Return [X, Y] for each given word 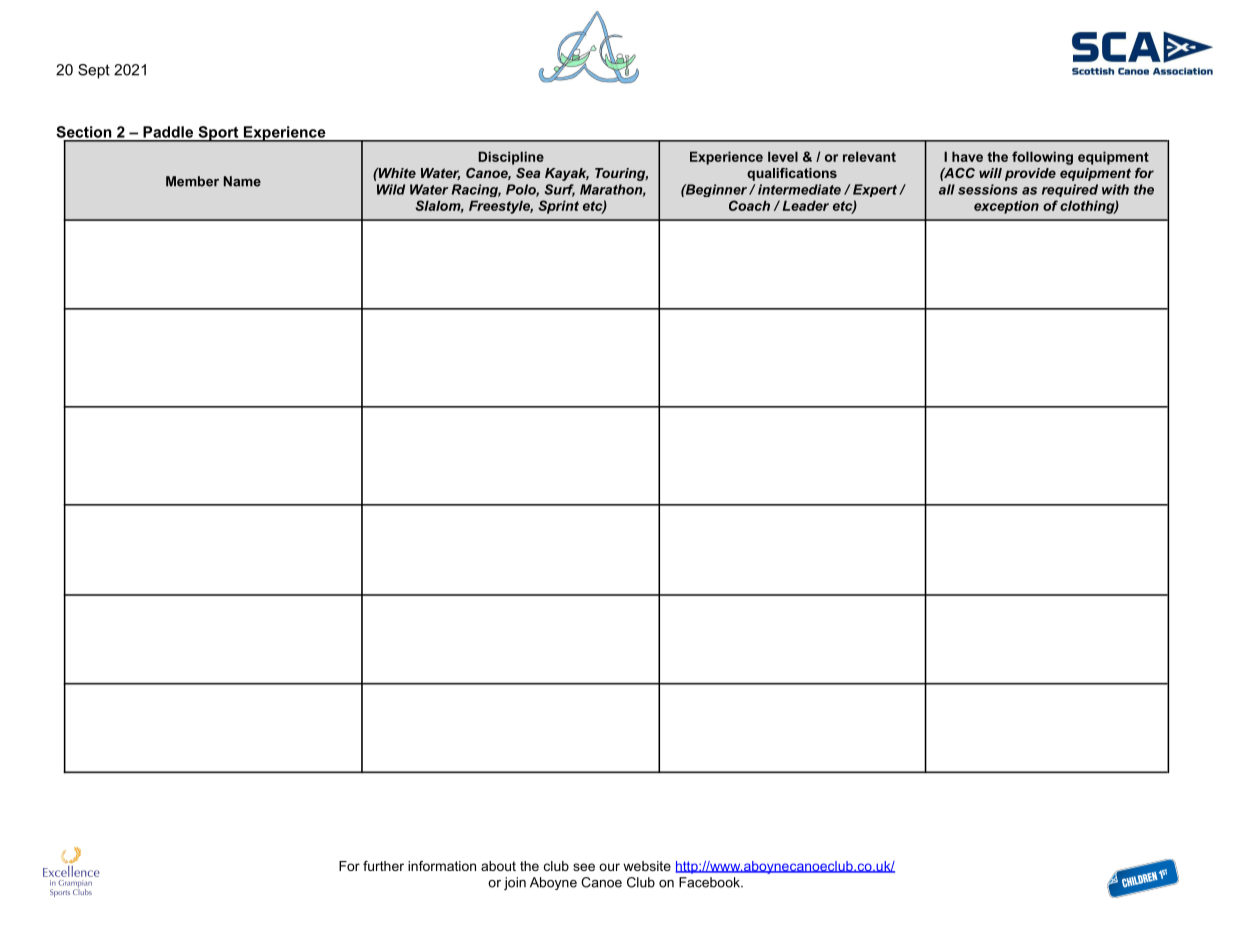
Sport [218, 134]
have [967, 156]
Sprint [558, 207]
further [383, 866]
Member [192, 181]
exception [1006, 207]
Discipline [511, 158]
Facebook [710, 882]
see [584, 867]
